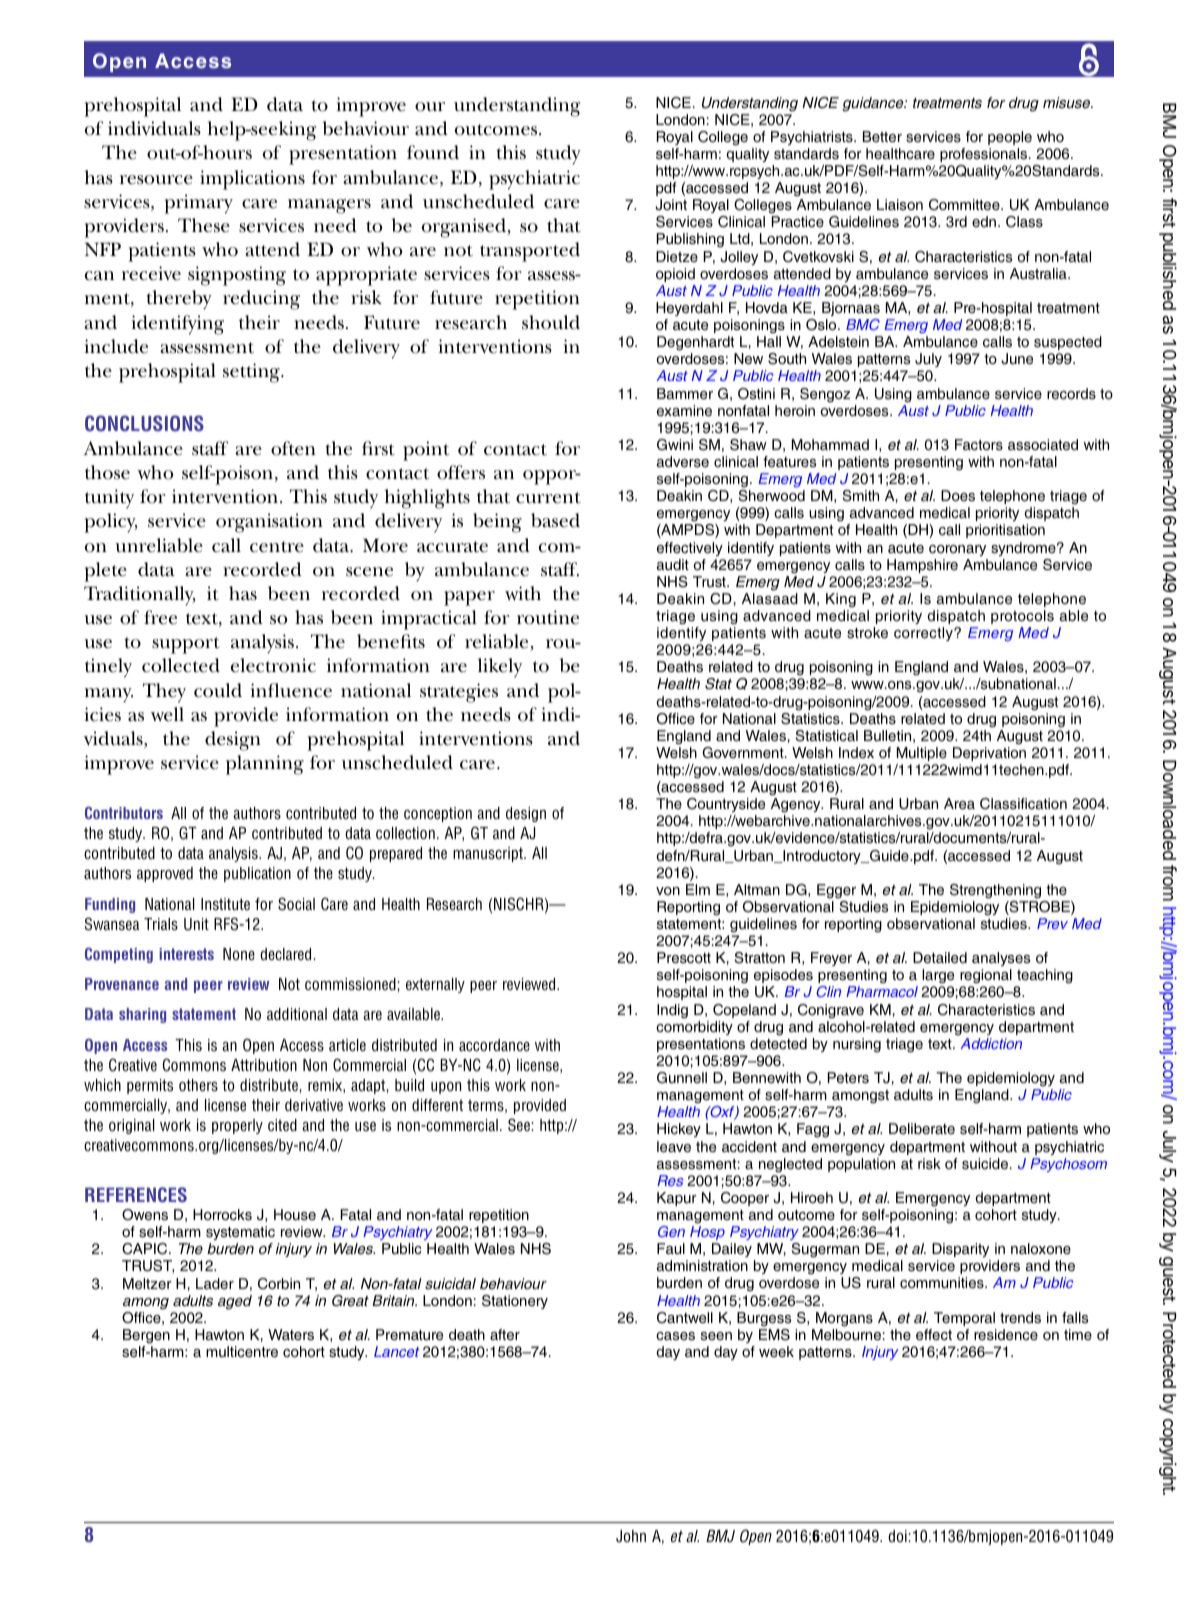 The image size is (1198, 1598). Describe the element at coordinates (269, 523) in the screenshot. I see `organisation` at that location.
